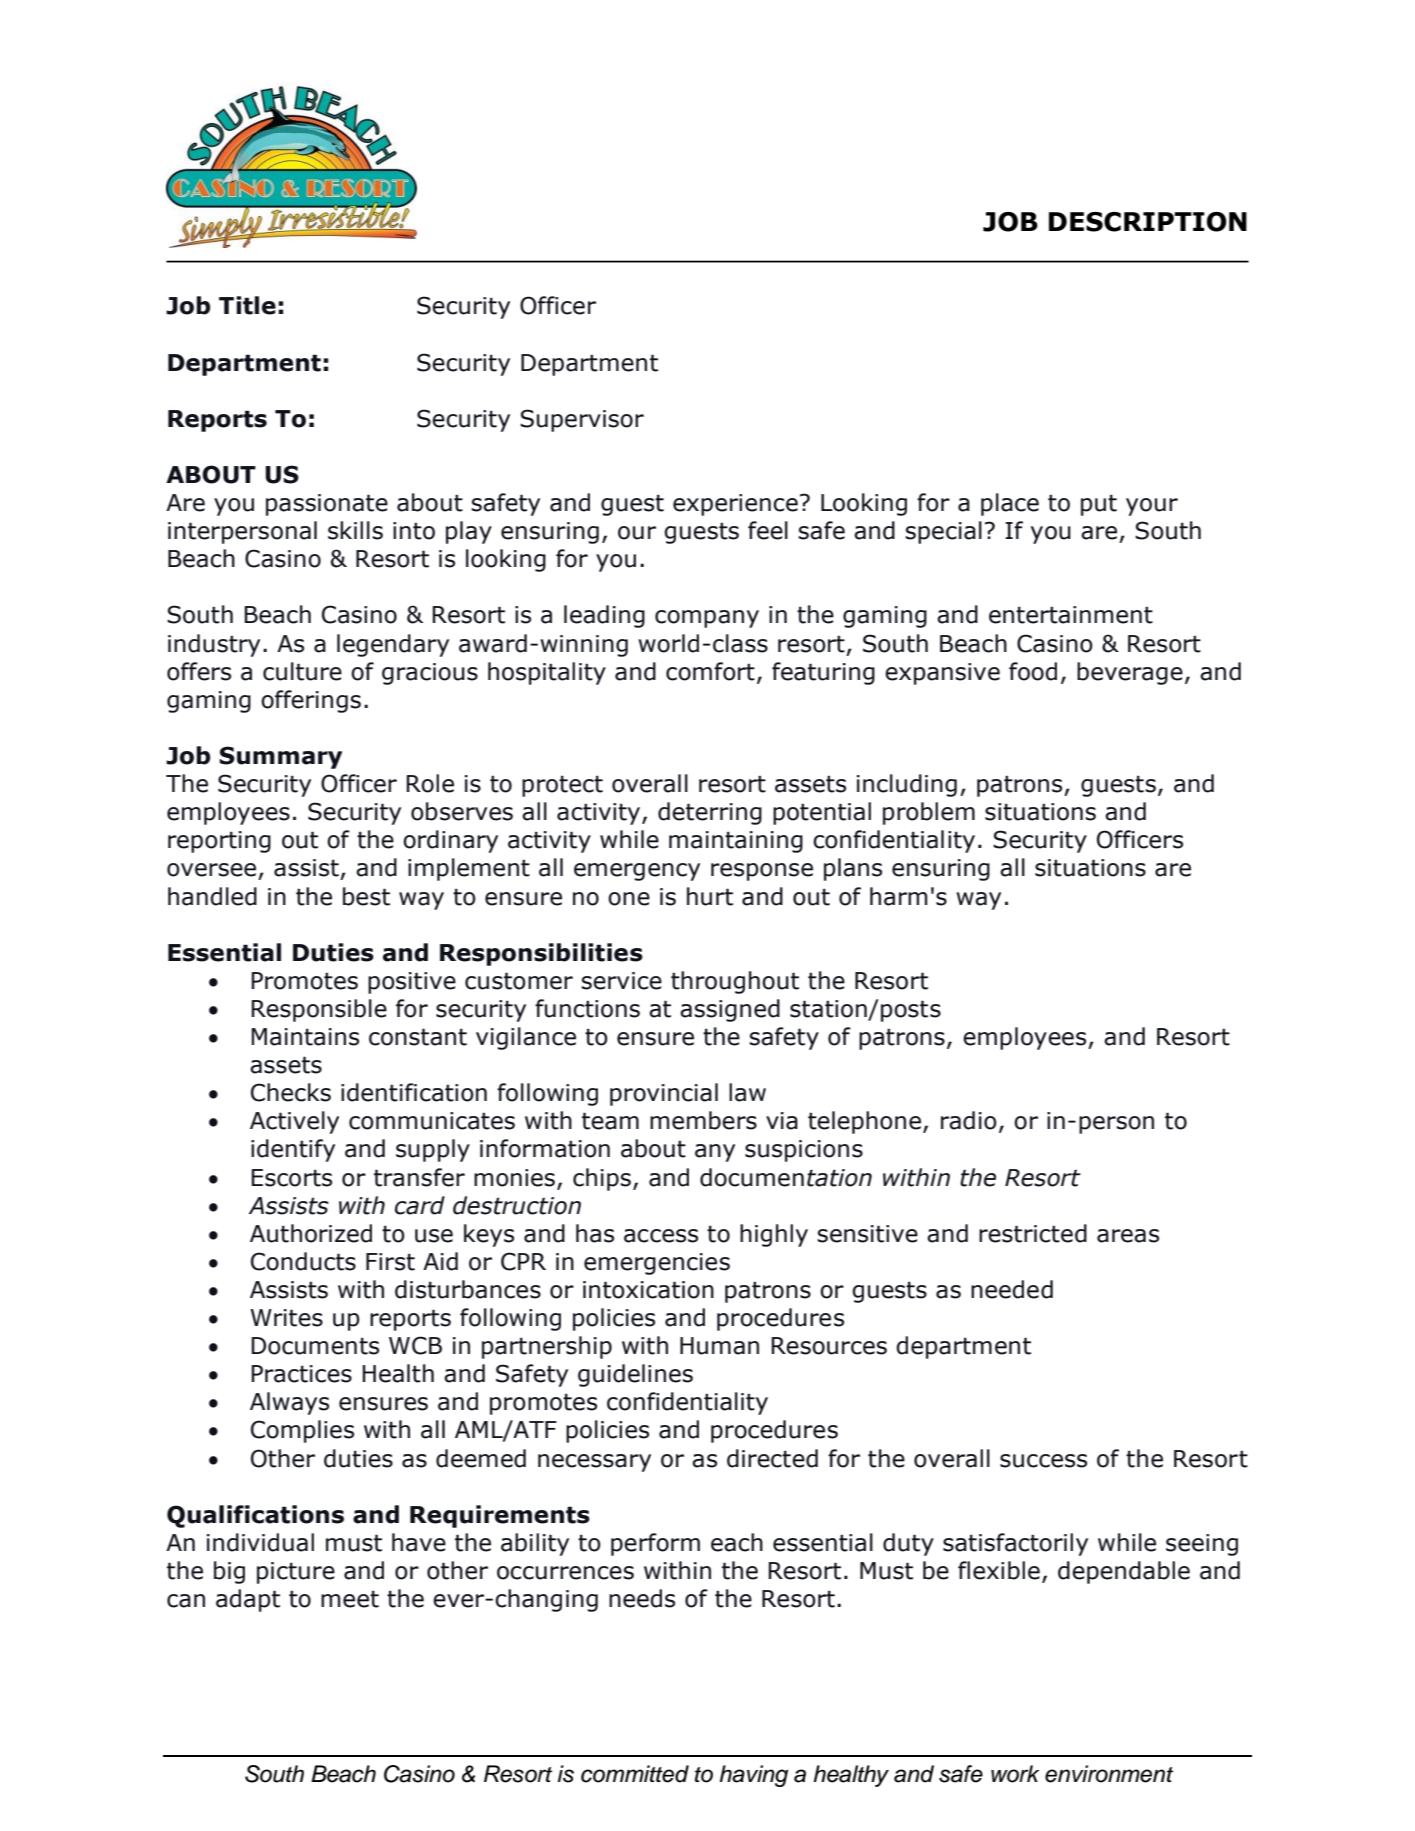  I want to click on deterring, so click(710, 813).
